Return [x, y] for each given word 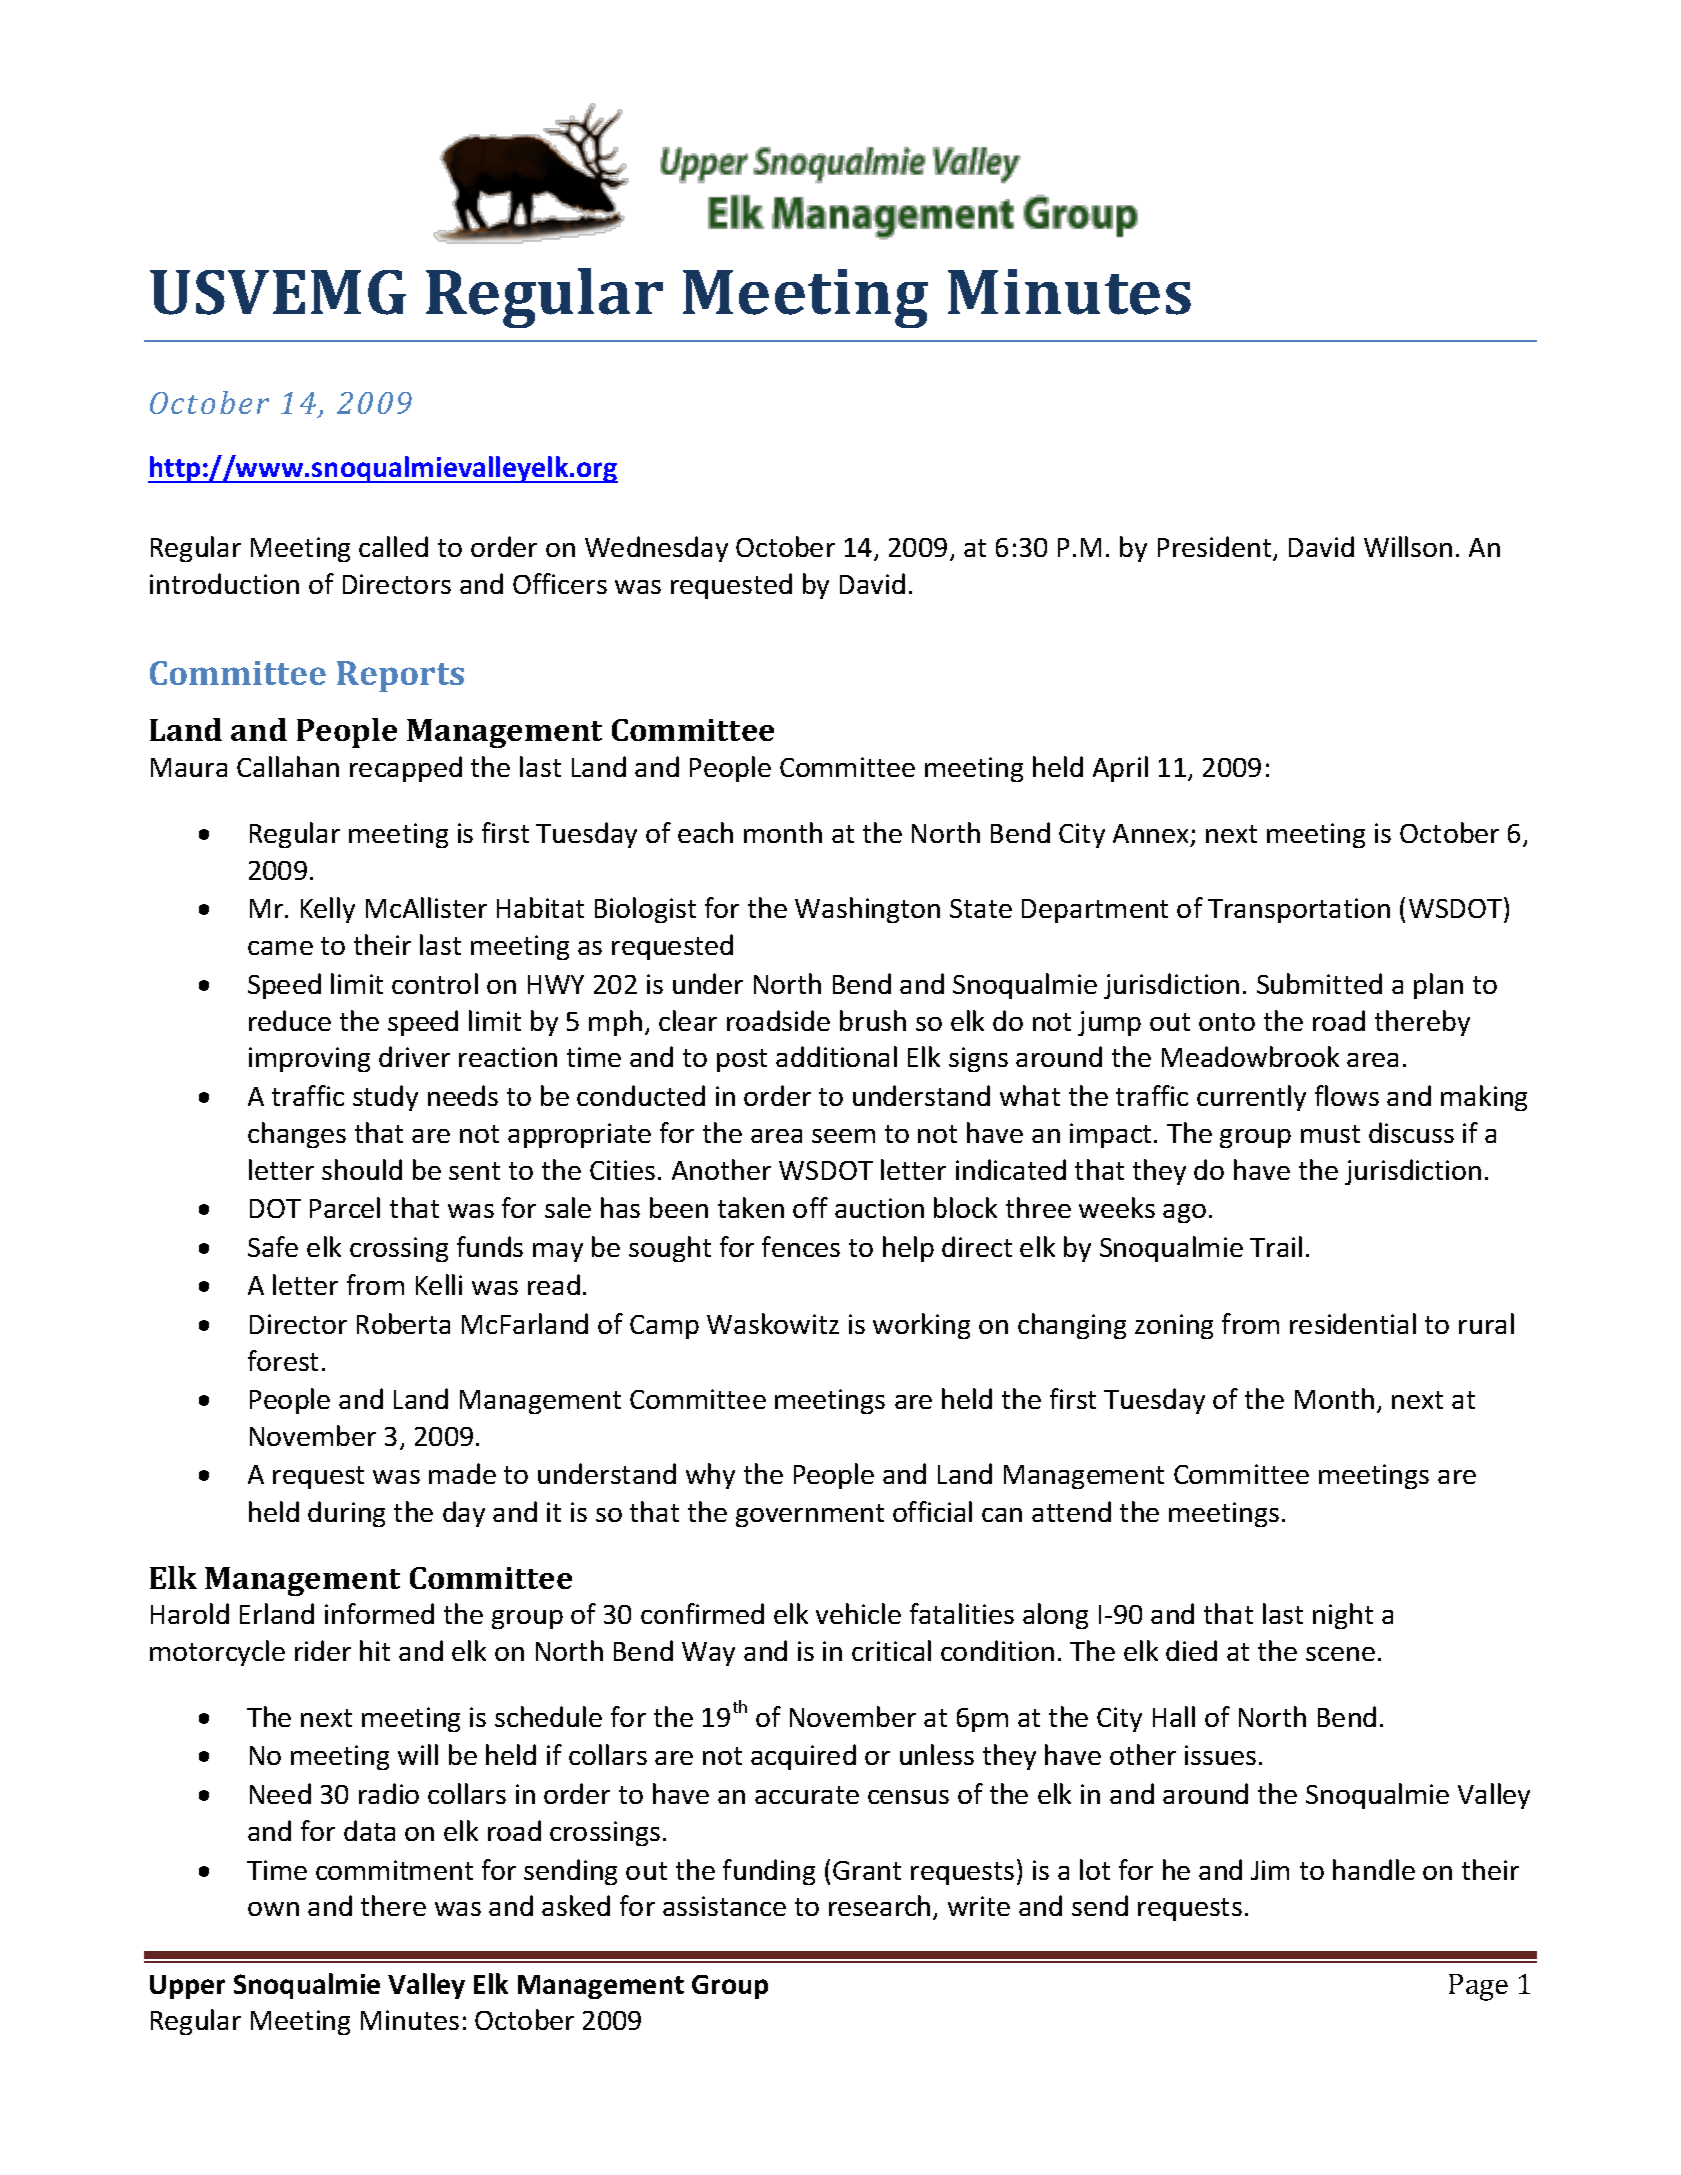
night [1343, 1616]
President [1216, 548]
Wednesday [656, 549]
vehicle [858, 1613]
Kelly [328, 910]
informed [379, 1613]
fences [801, 1246]
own [273, 1909]
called [393, 546]
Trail [1276, 1246]
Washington [867, 910]
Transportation [1299, 910]
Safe [273, 1246]
